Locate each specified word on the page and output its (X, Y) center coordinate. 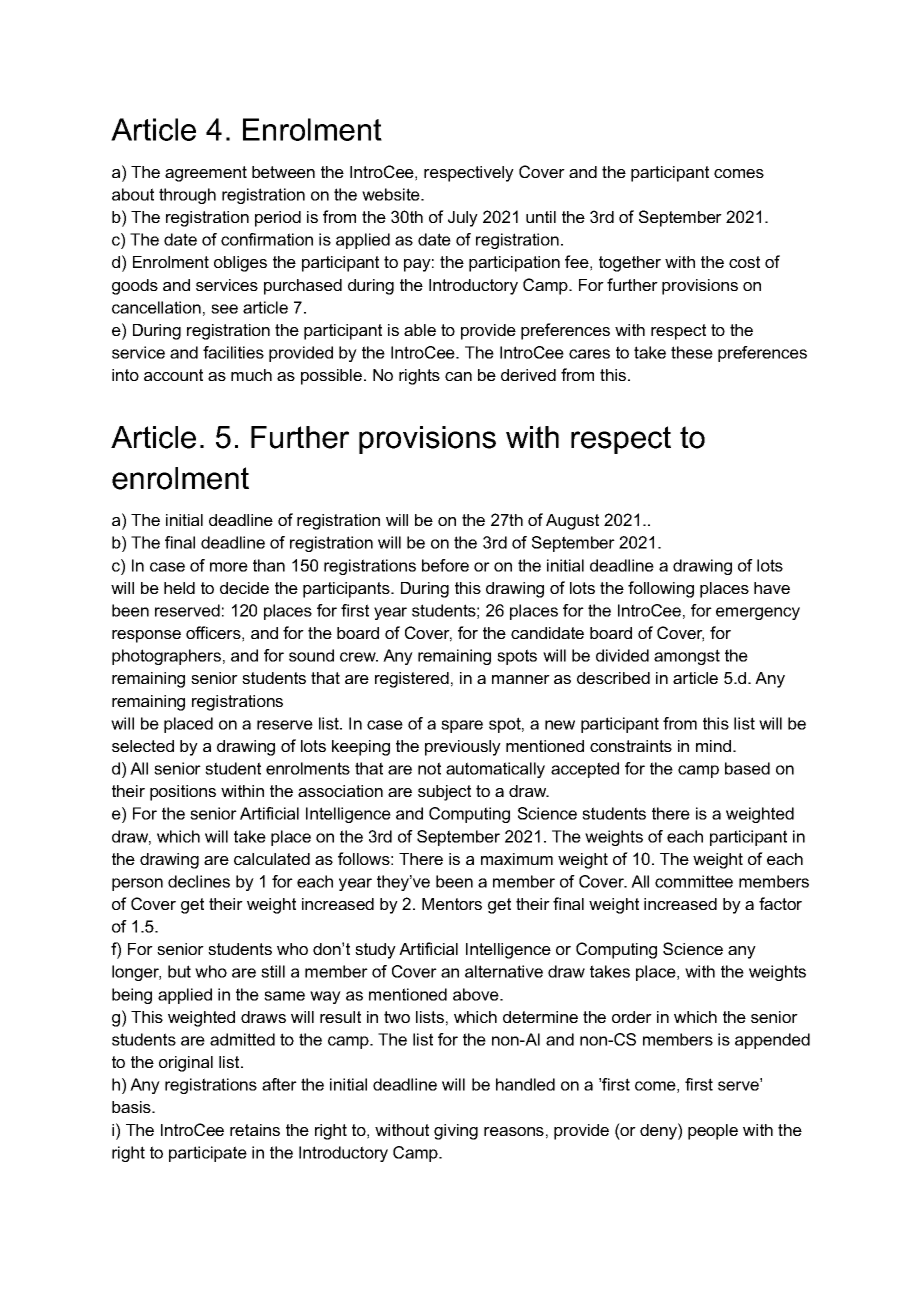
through (187, 196)
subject (444, 793)
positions (183, 793)
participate (208, 1154)
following (661, 589)
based (747, 768)
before (445, 565)
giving (456, 1132)
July (463, 219)
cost (744, 262)
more (229, 567)
